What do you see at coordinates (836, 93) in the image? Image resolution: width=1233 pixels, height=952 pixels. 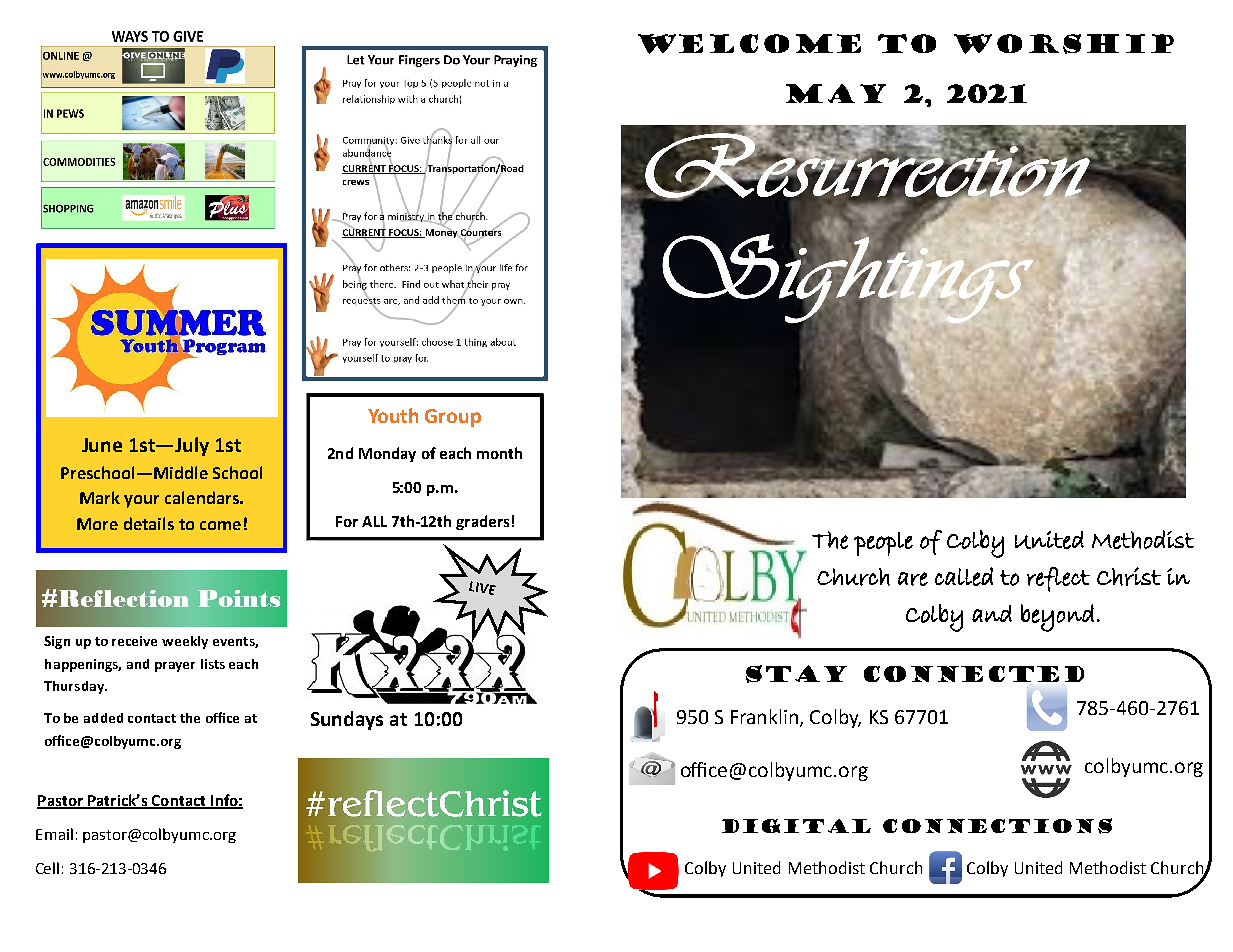 I see `May` at bounding box center [836, 93].
